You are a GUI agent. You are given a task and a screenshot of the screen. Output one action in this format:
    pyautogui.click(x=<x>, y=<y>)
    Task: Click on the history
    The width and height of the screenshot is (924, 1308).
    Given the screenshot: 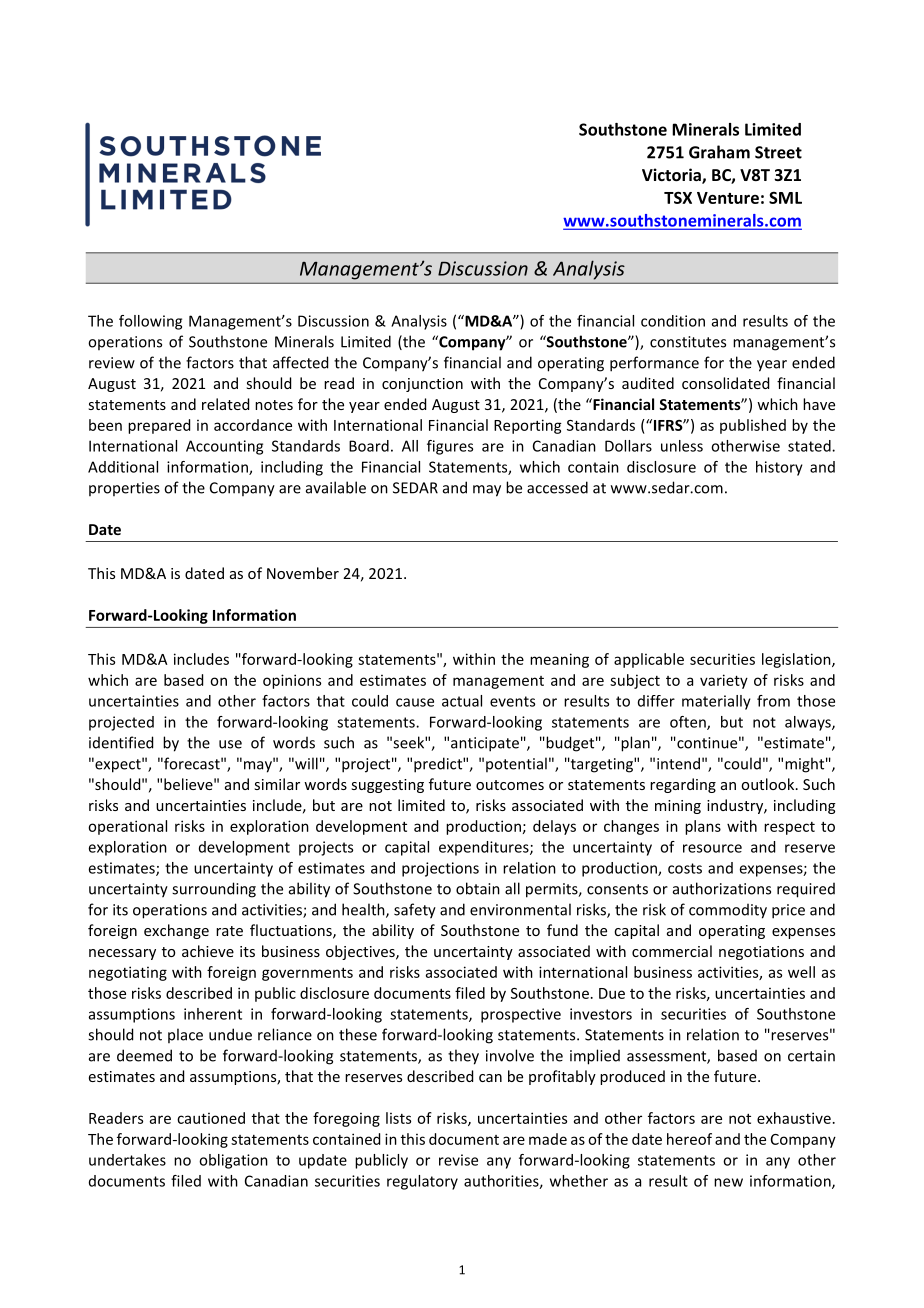 What is the action you would take?
    pyautogui.click(x=779, y=468)
